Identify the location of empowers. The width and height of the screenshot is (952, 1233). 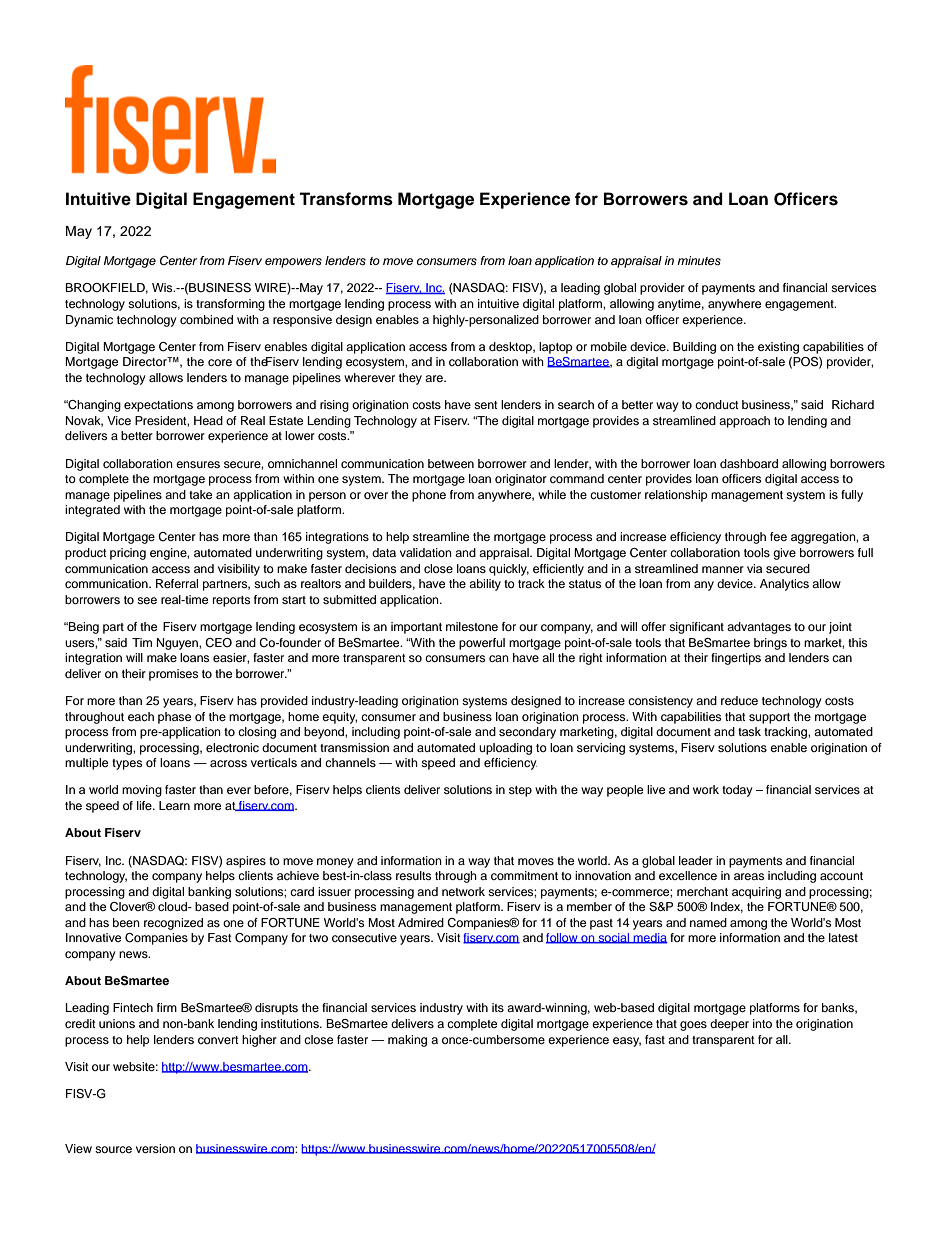
(293, 263).
